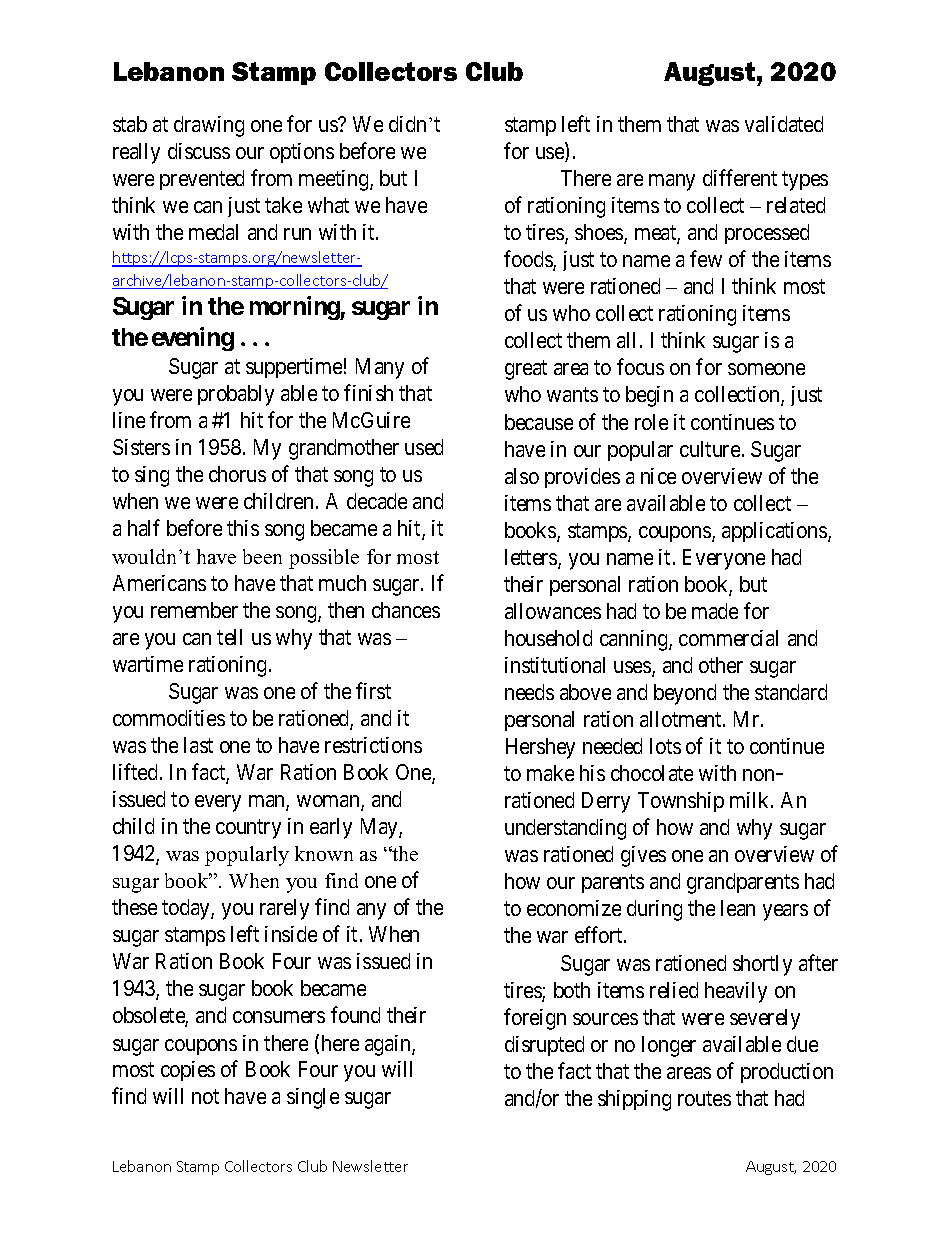 This screenshot has height=1233, width=952. What do you see at coordinates (740, 177) in the screenshot?
I see `different` at bounding box center [740, 177].
